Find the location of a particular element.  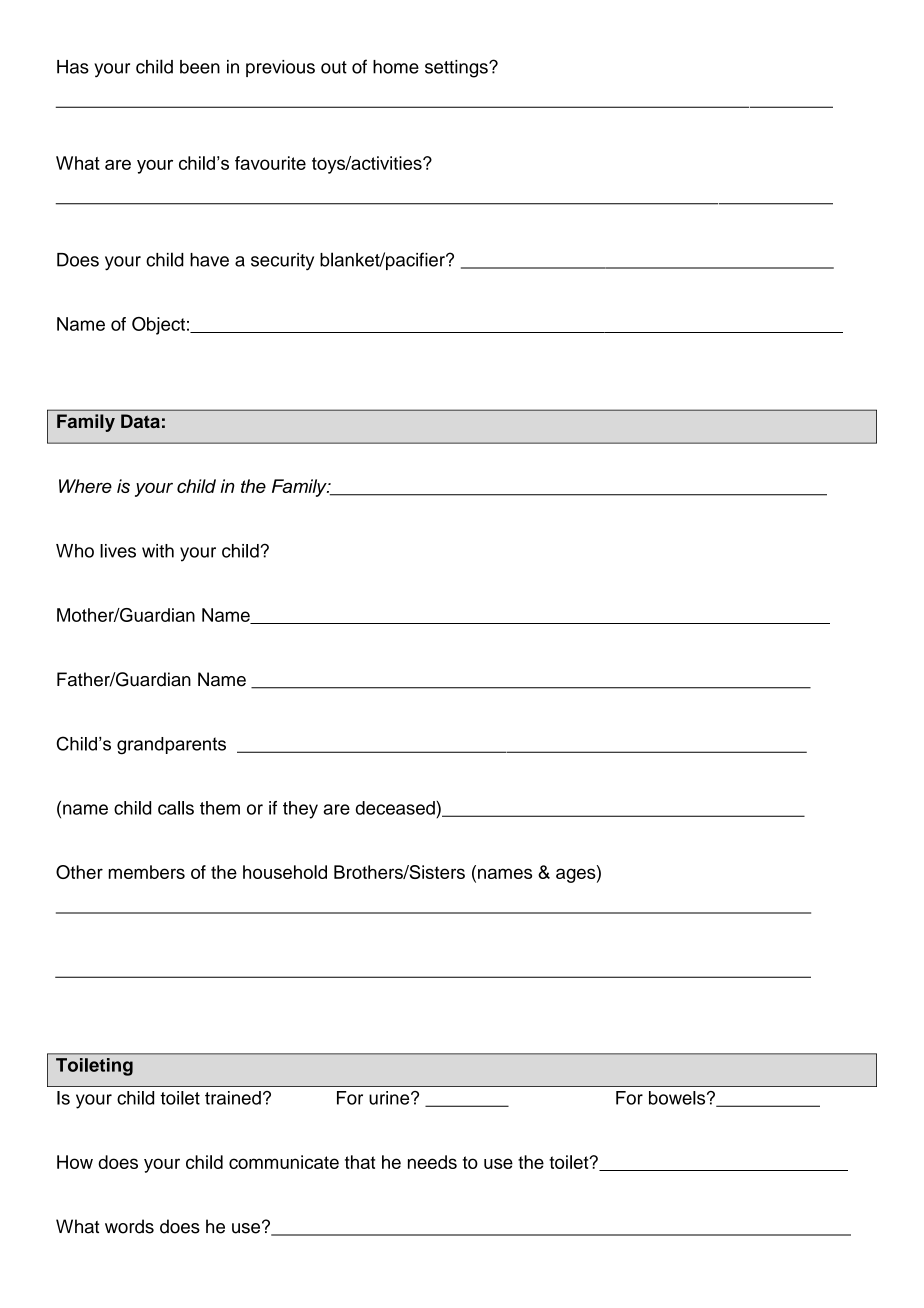

household is located at coordinates (285, 872).
